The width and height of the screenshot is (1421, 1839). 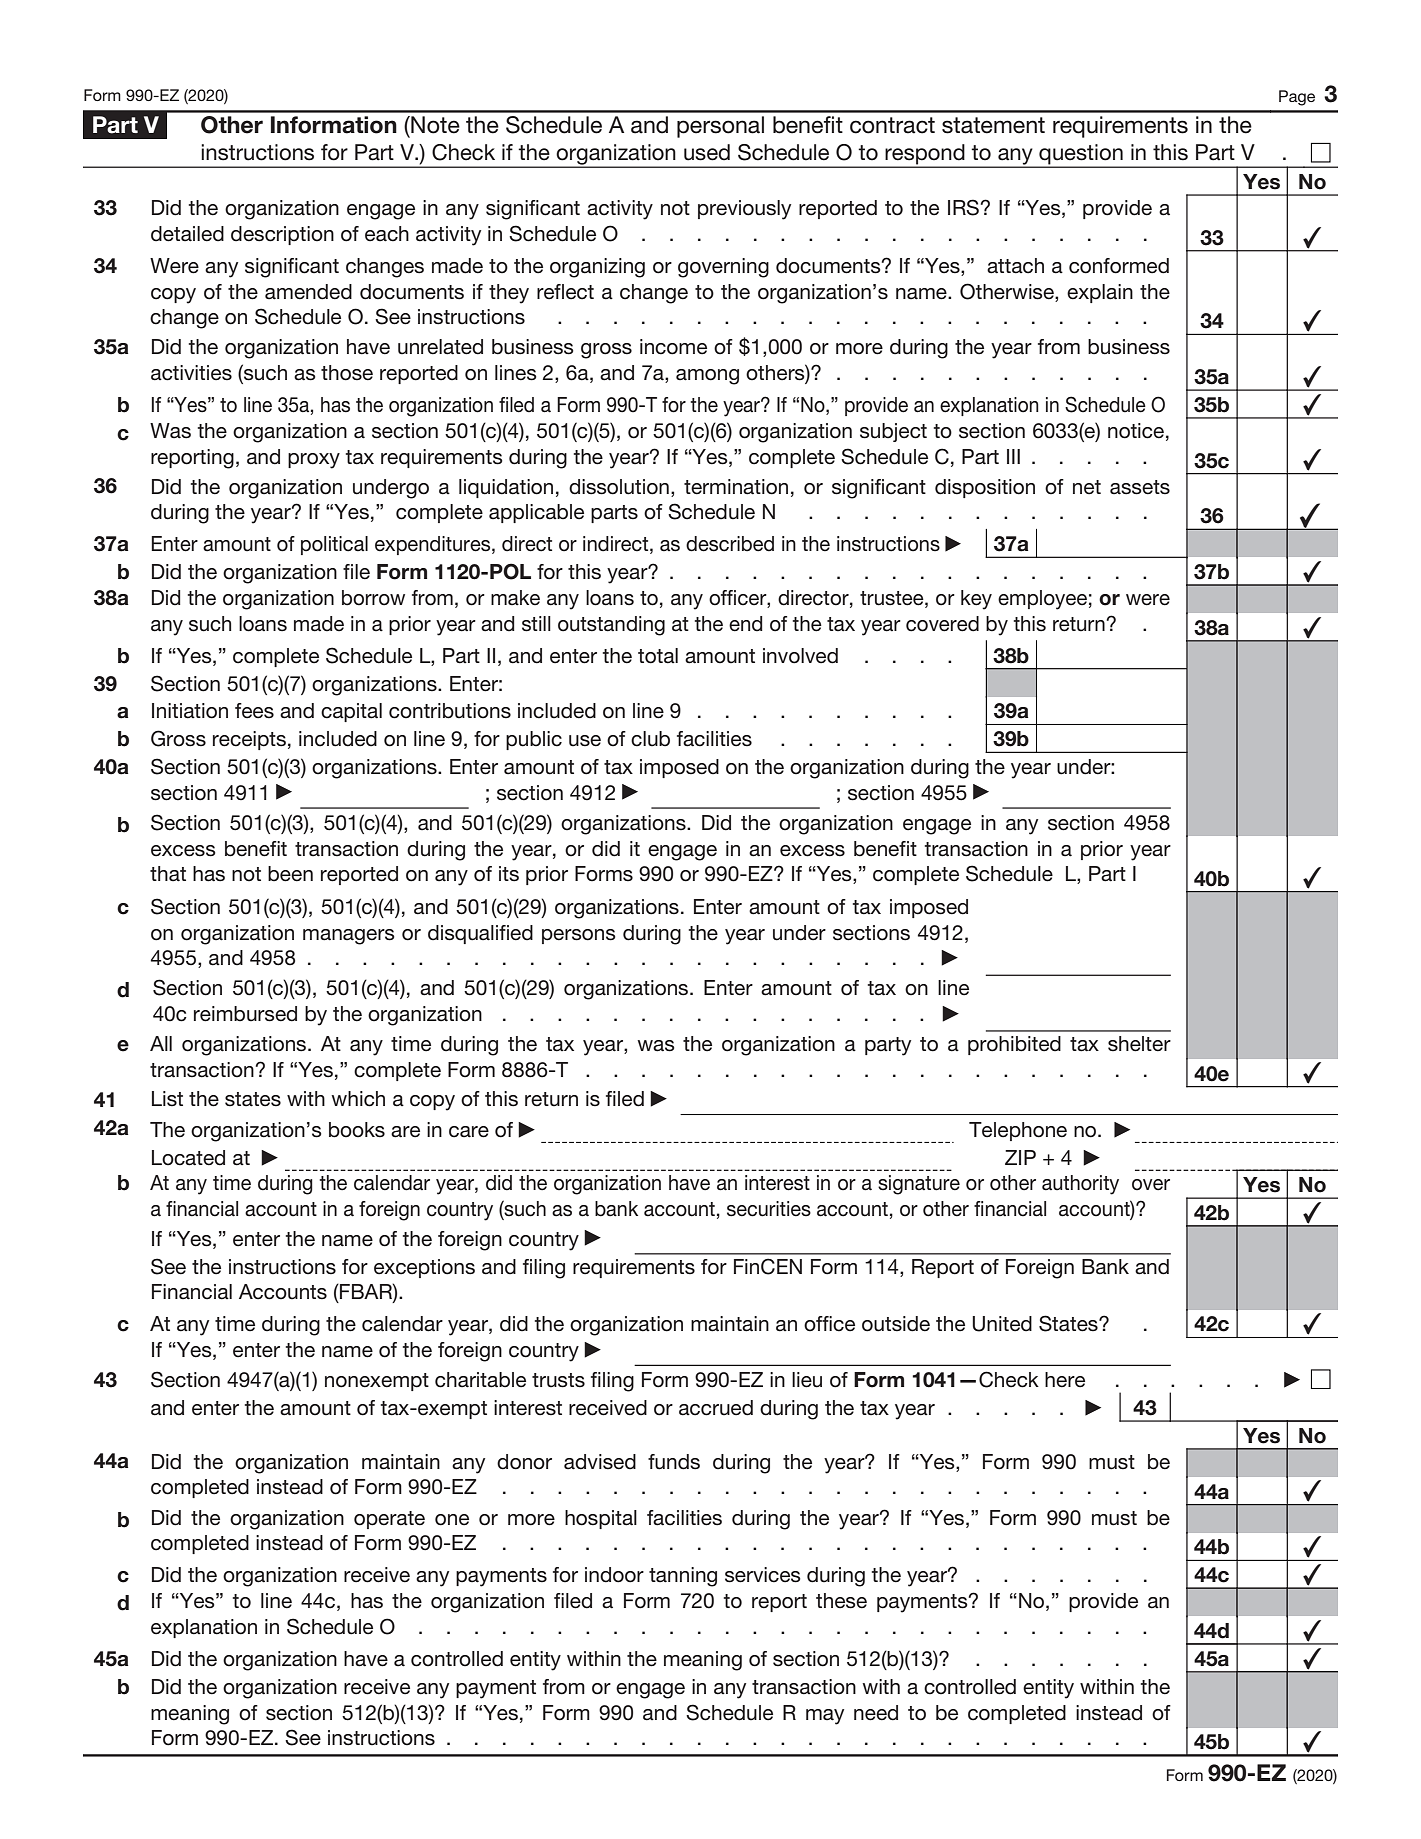 What do you see at coordinates (282, 235) in the screenshot?
I see `description` at bounding box center [282, 235].
